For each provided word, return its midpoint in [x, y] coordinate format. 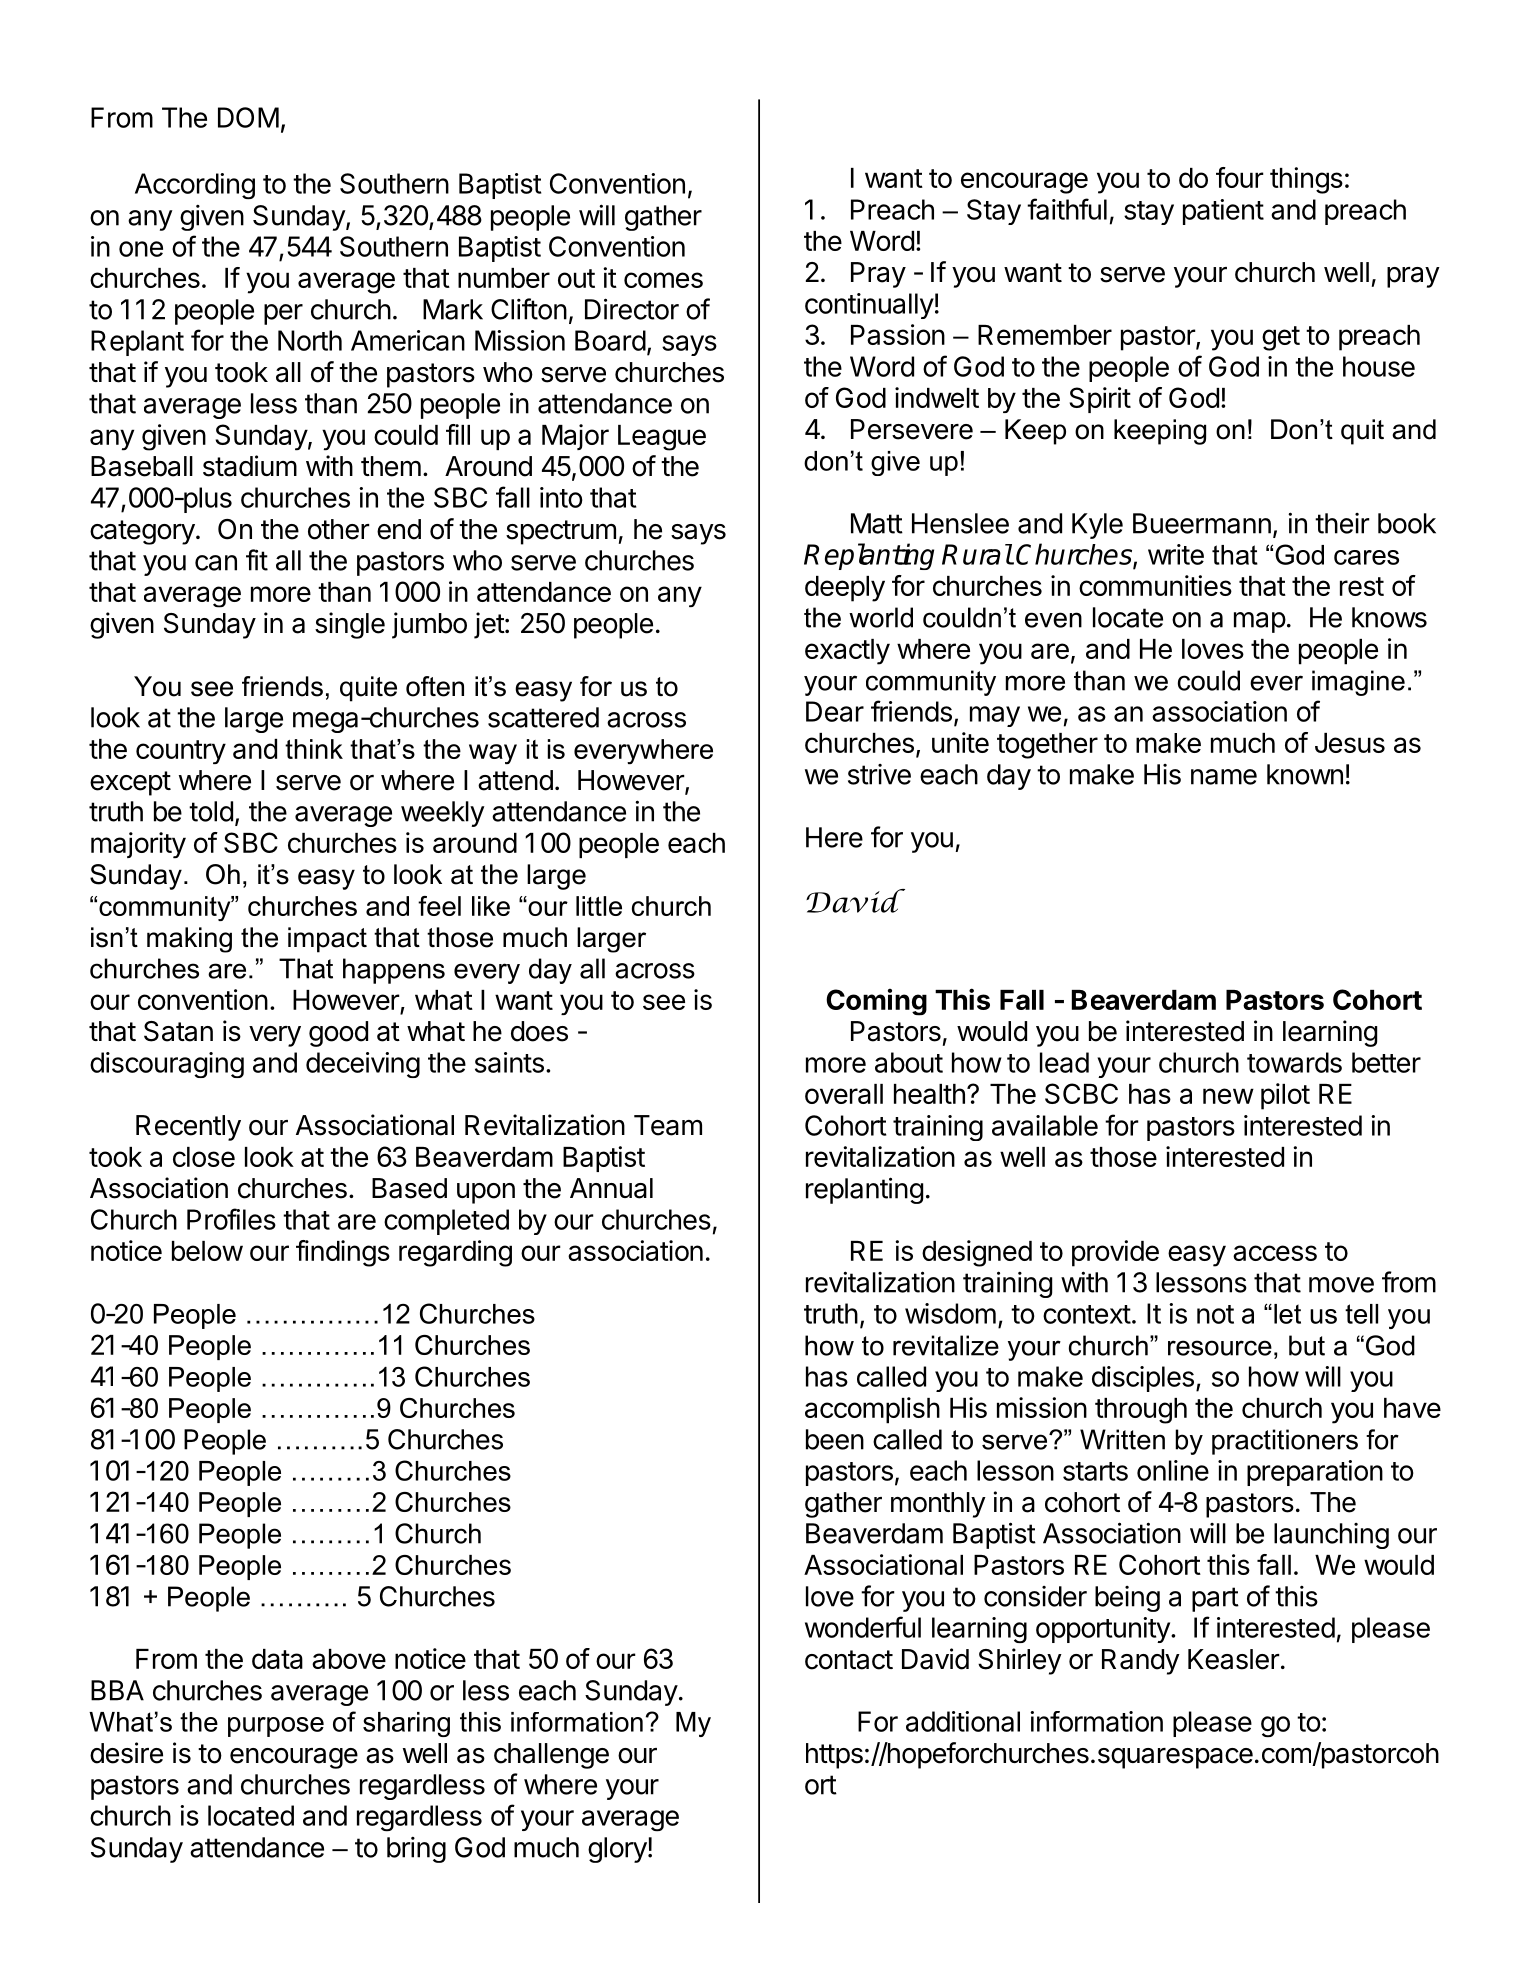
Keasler [1234, 1659]
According [195, 186]
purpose [276, 1727]
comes [663, 280]
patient [1223, 212]
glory [617, 1850]
